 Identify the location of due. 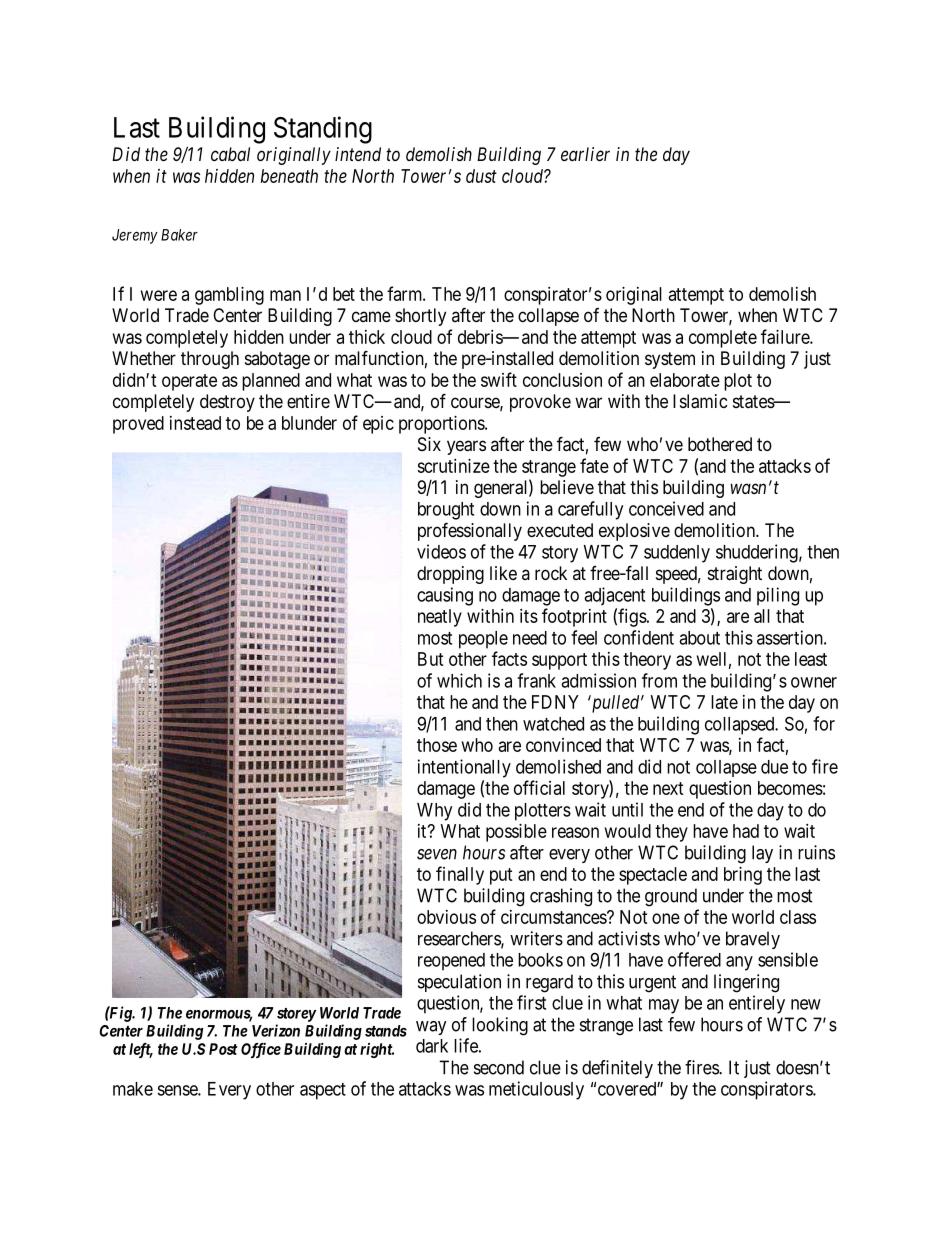
(774, 767).
